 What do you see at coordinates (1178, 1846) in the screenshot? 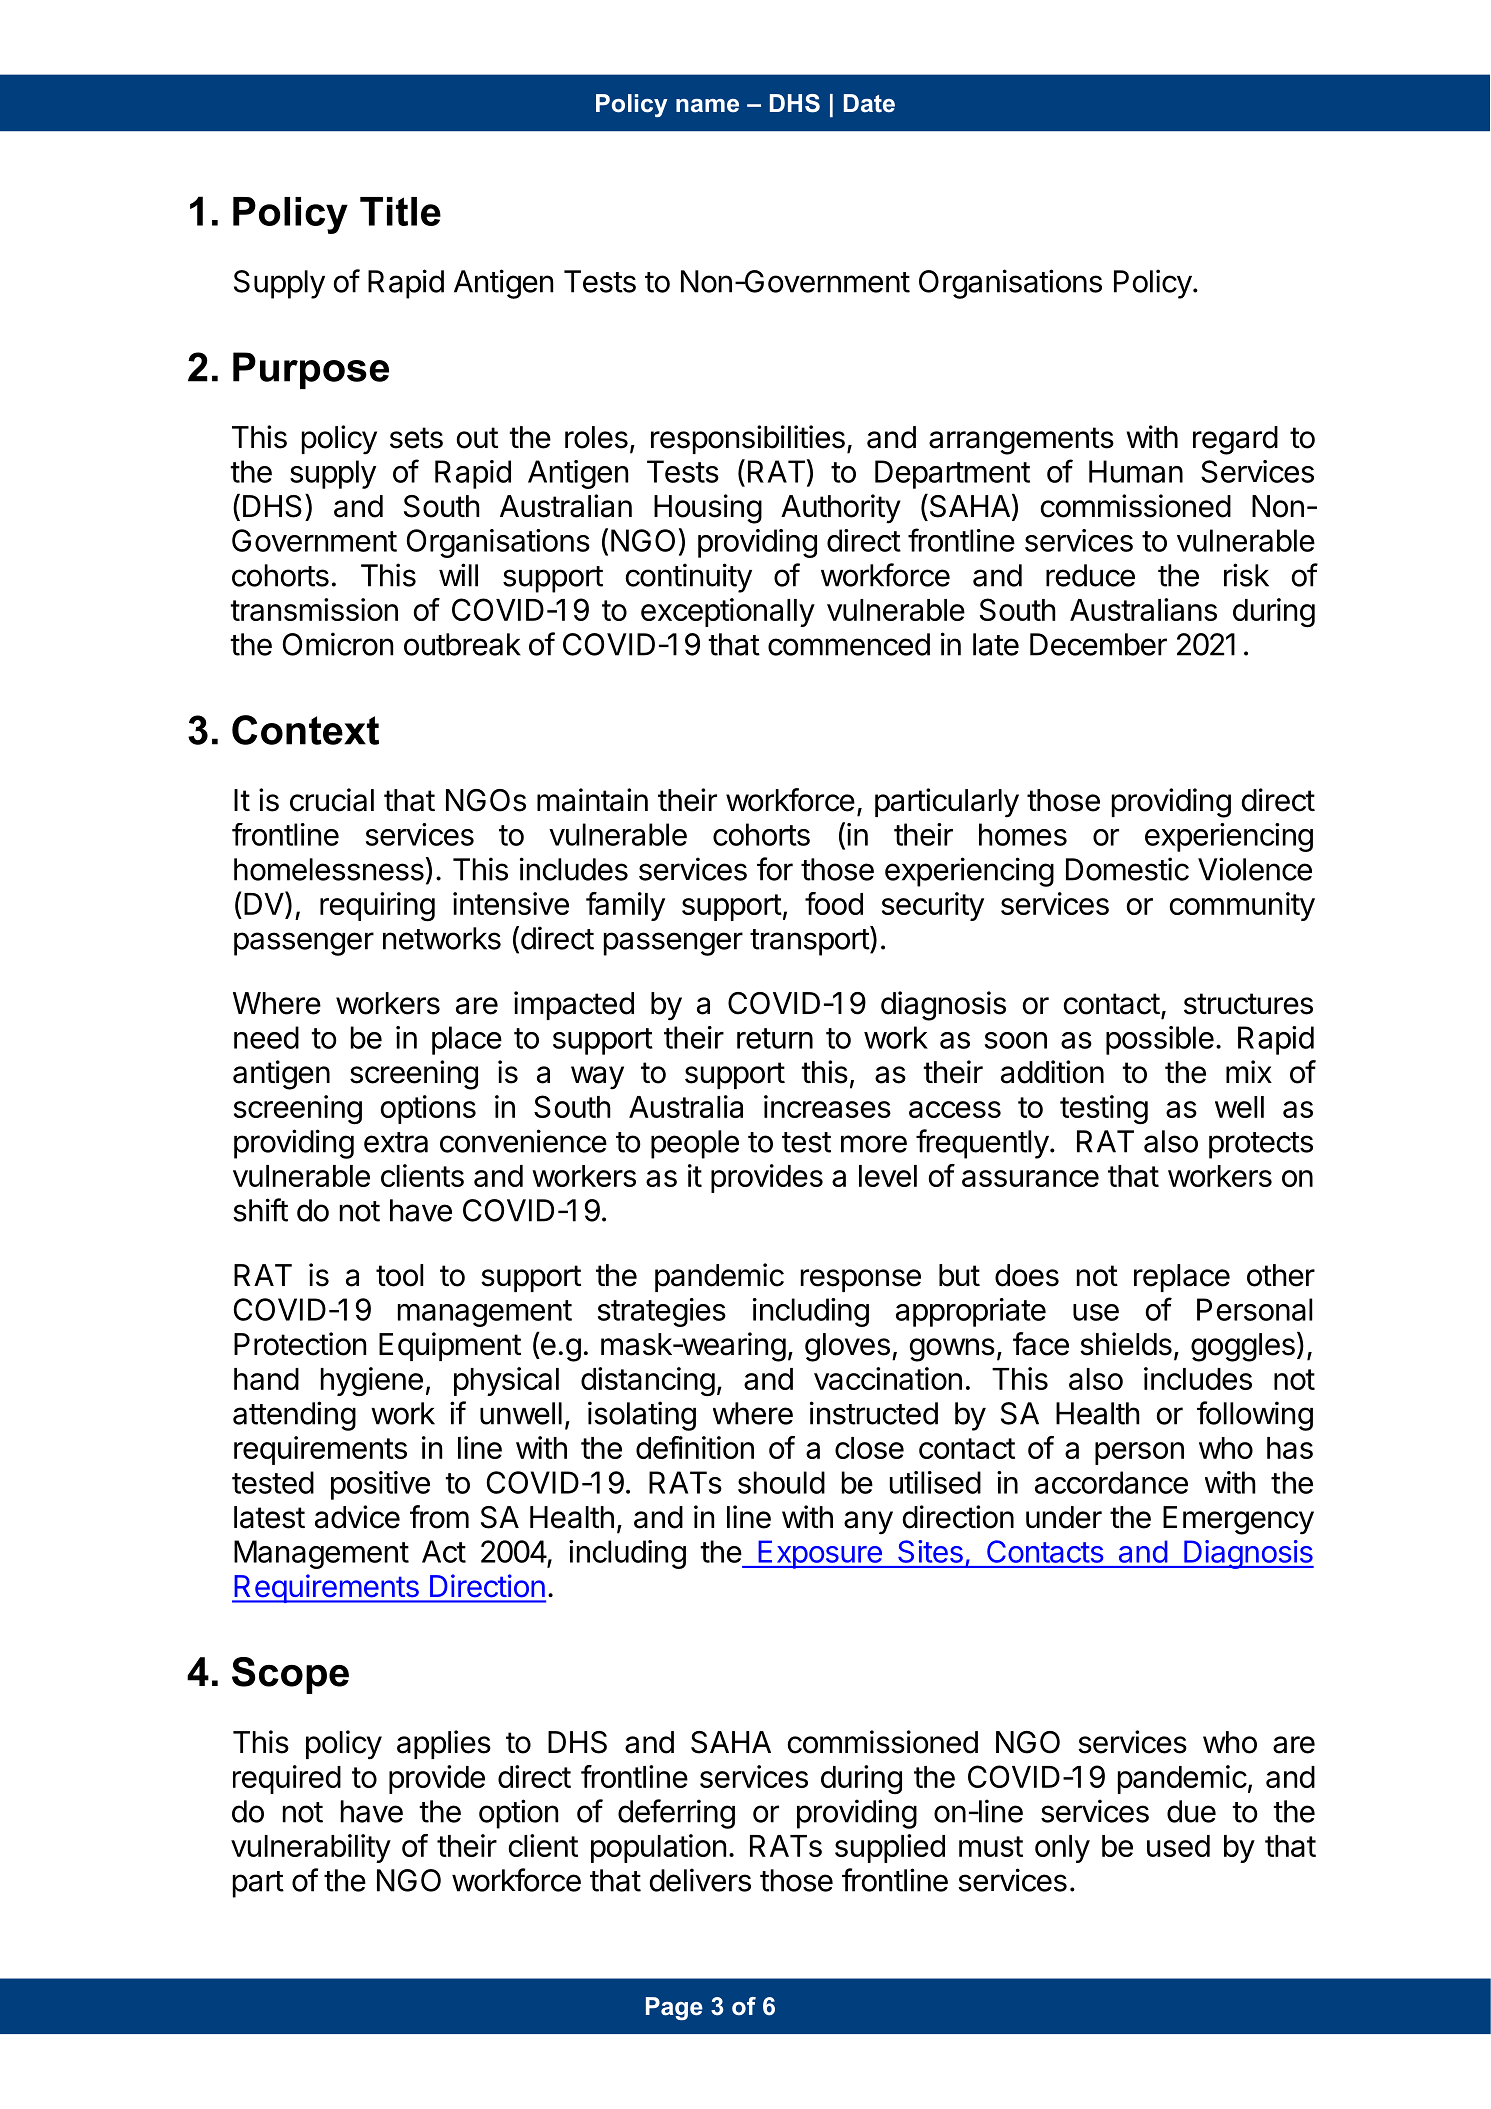
I see `used` at bounding box center [1178, 1846].
